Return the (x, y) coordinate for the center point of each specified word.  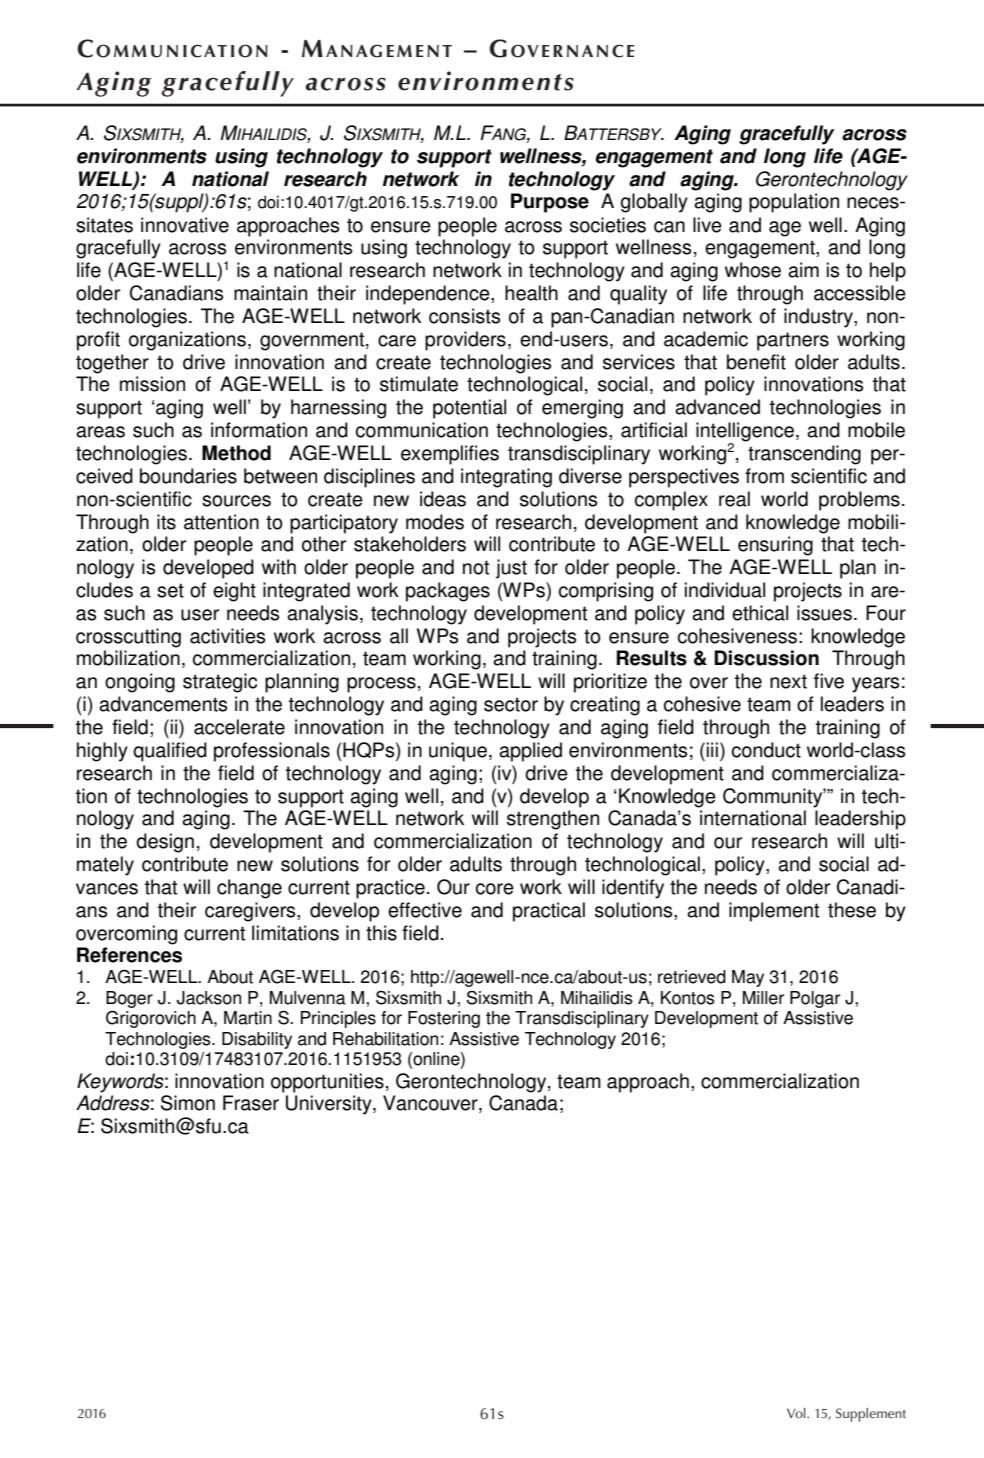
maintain (270, 293)
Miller (763, 998)
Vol (797, 1413)
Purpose (550, 203)
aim (803, 270)
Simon (188, 1103)
